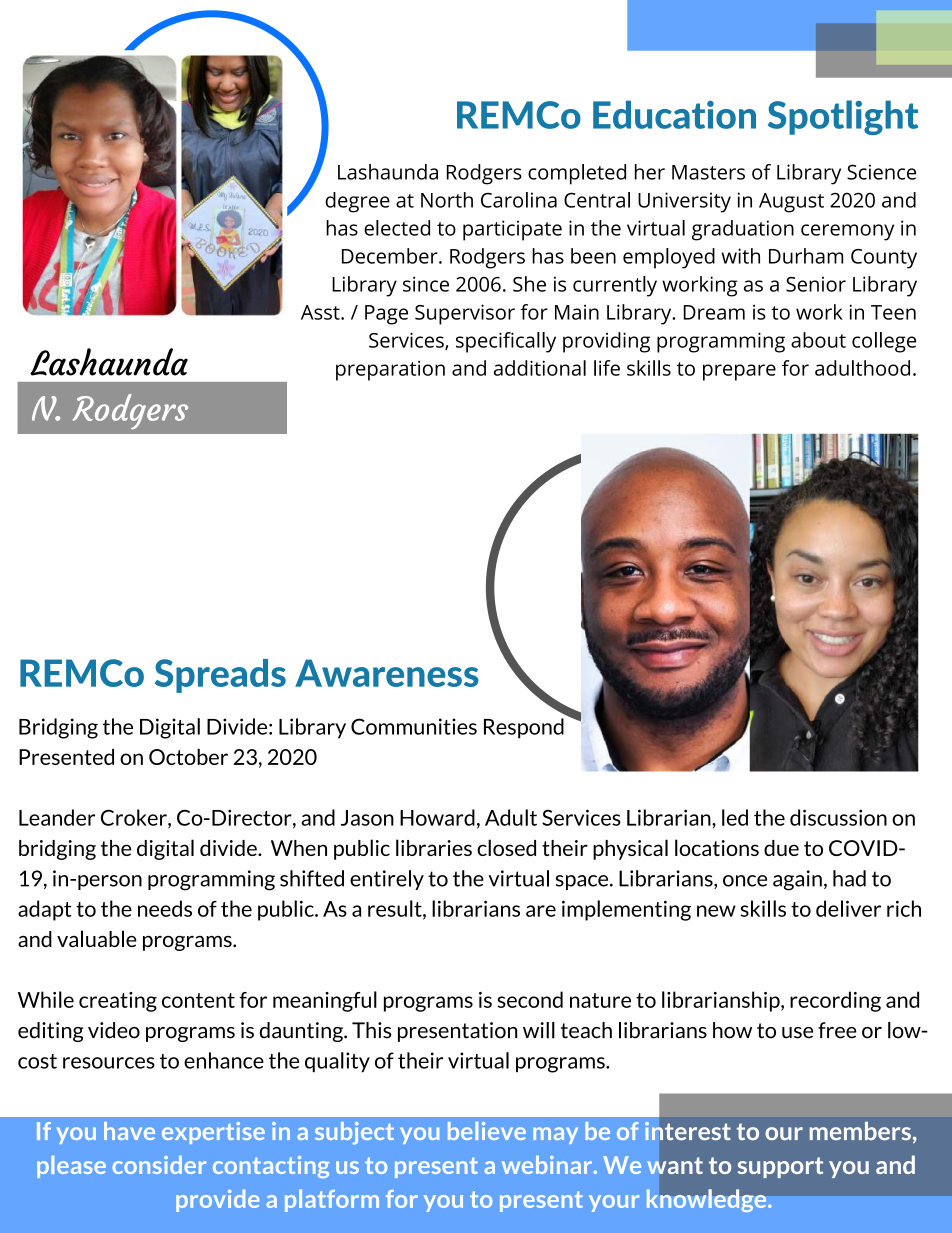 This screenshot has height=1233, width=952. What do you see at coordinates (447, 200) in the screenshot?
I see `North` at bounding box center [447, 200].
